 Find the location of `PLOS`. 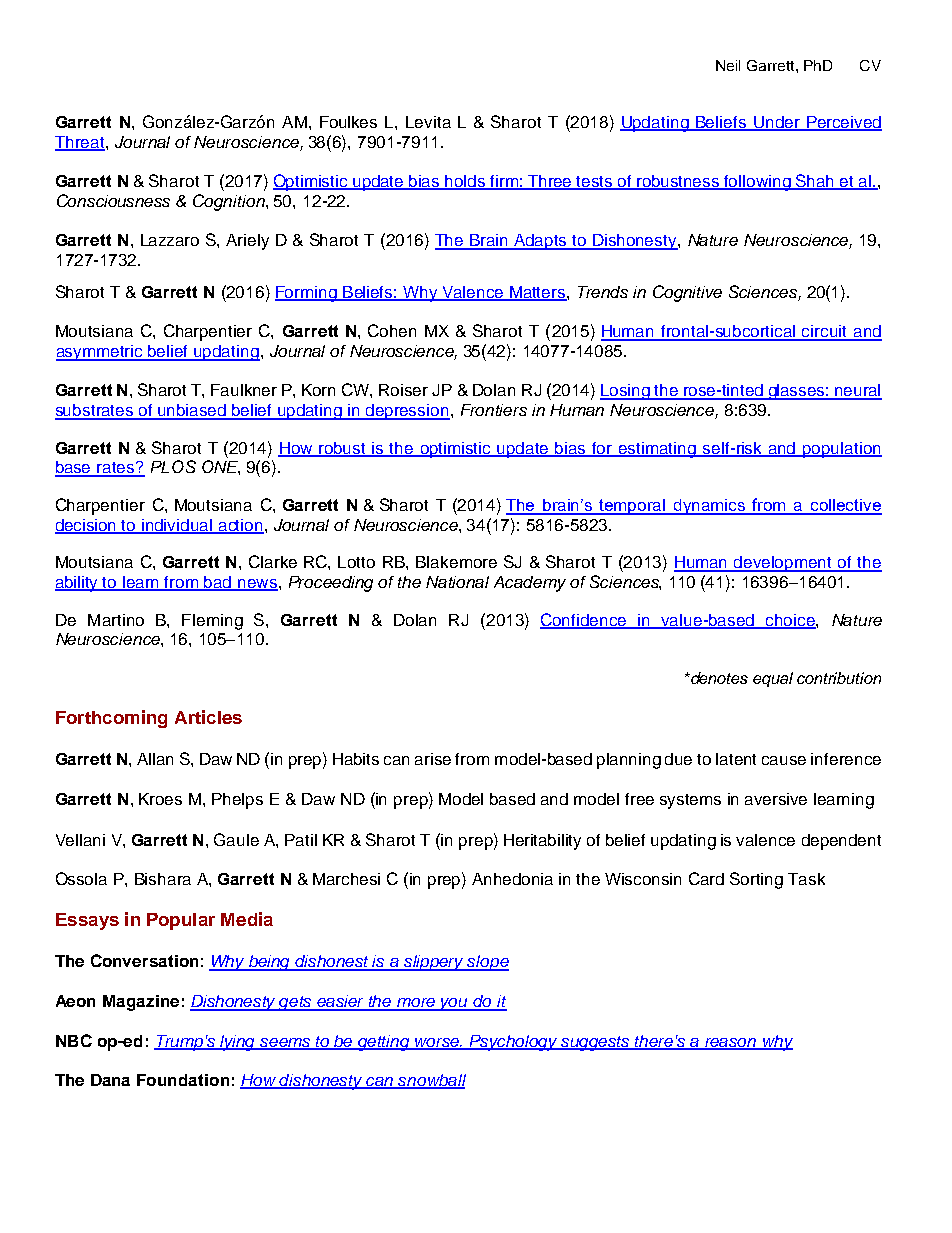

PLOS is located at coordinates (173, 466).
